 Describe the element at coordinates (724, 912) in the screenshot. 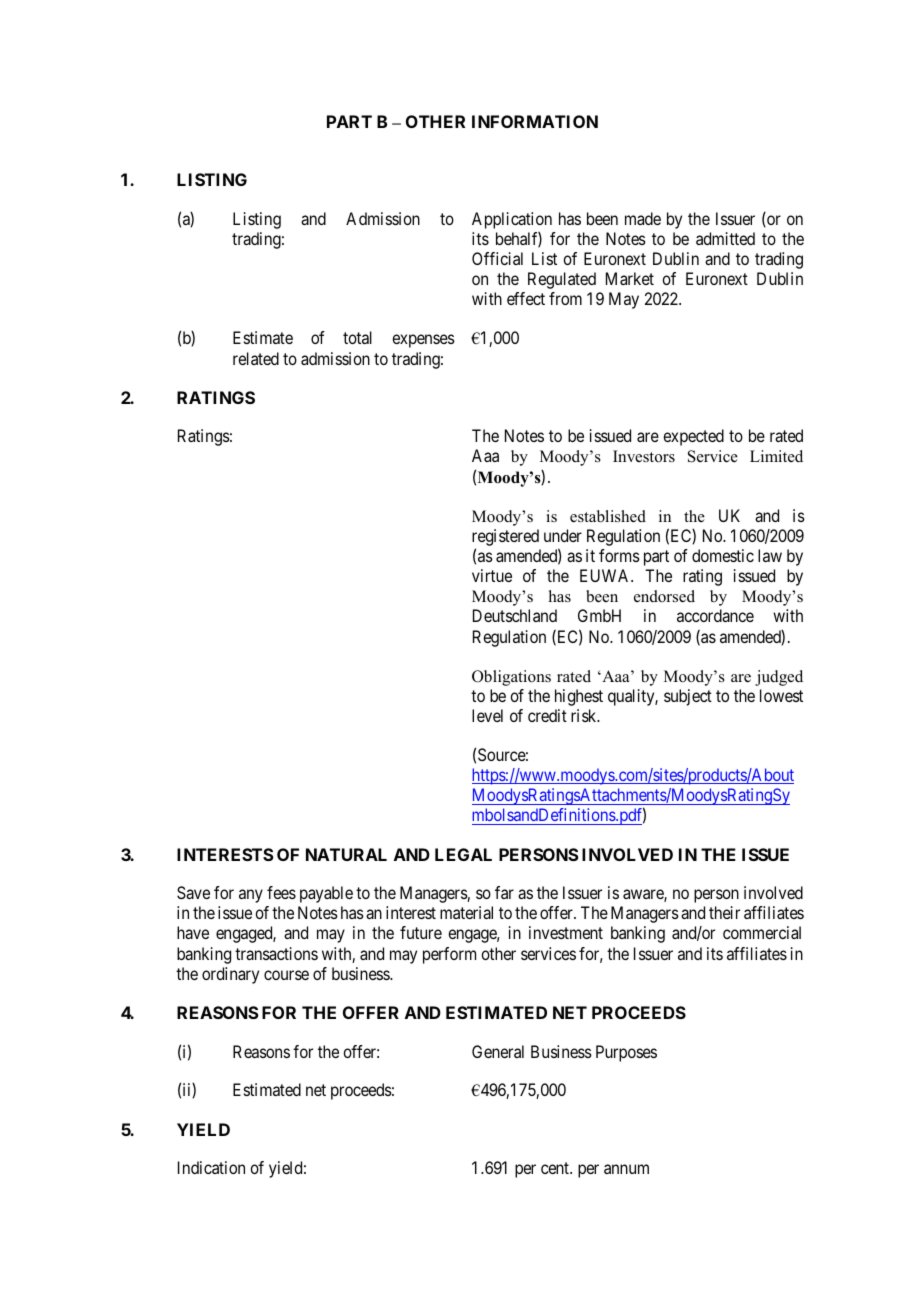

I see `their` at that location.
